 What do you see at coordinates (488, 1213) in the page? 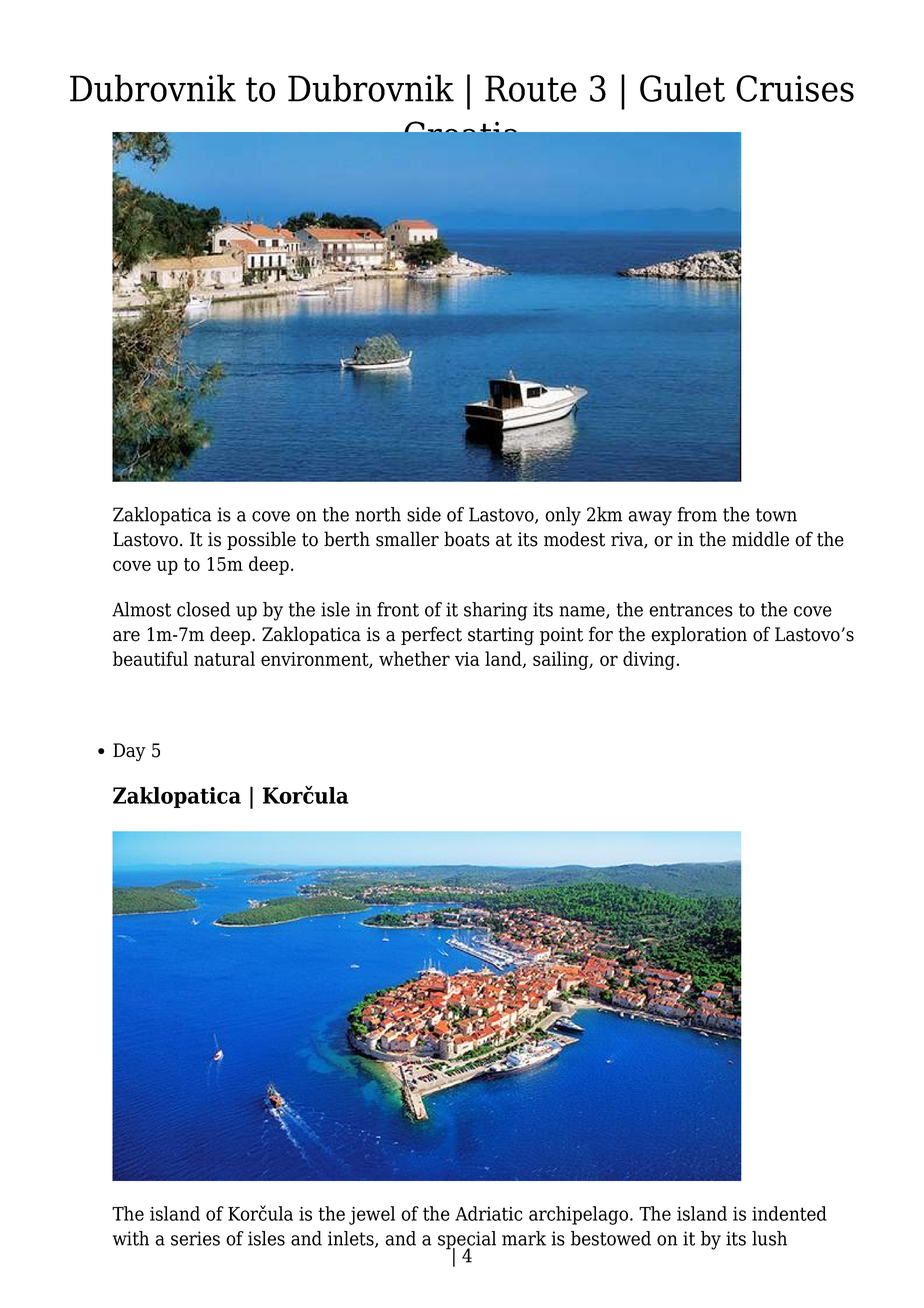
I see `Adriatic` at bounding box center [488, 1213].
